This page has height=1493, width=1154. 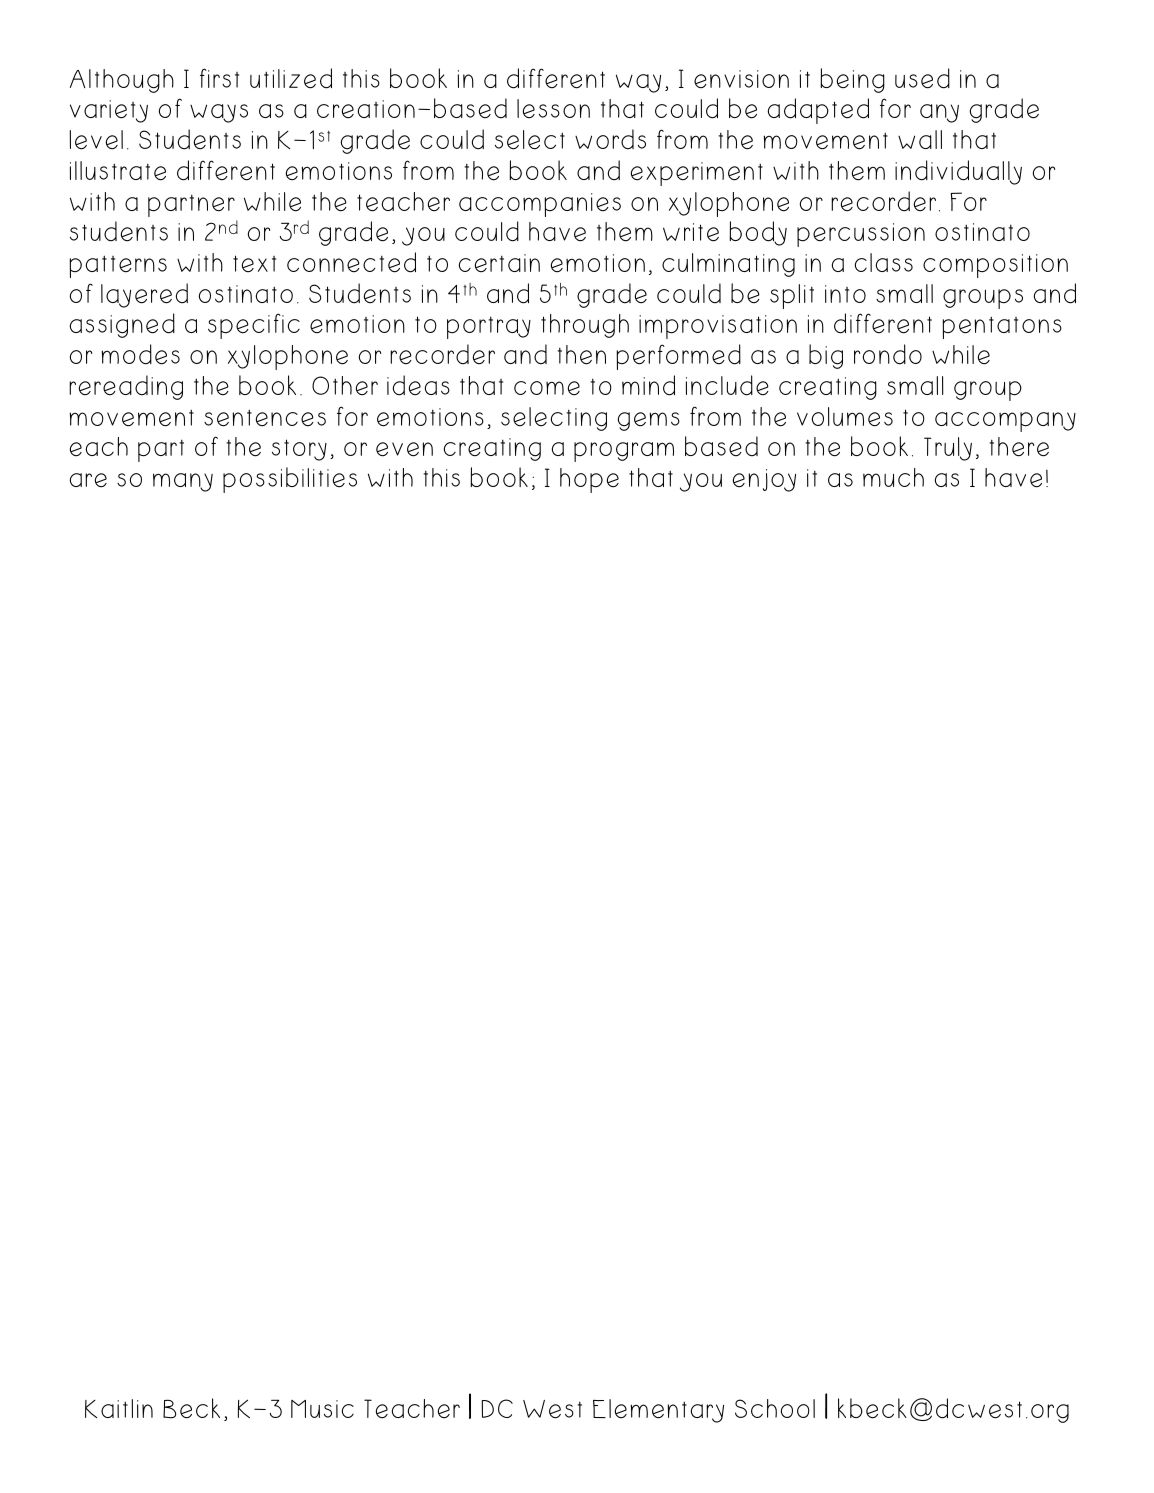 I want to click on Kaitlin, so click(x=119, y=1408).
